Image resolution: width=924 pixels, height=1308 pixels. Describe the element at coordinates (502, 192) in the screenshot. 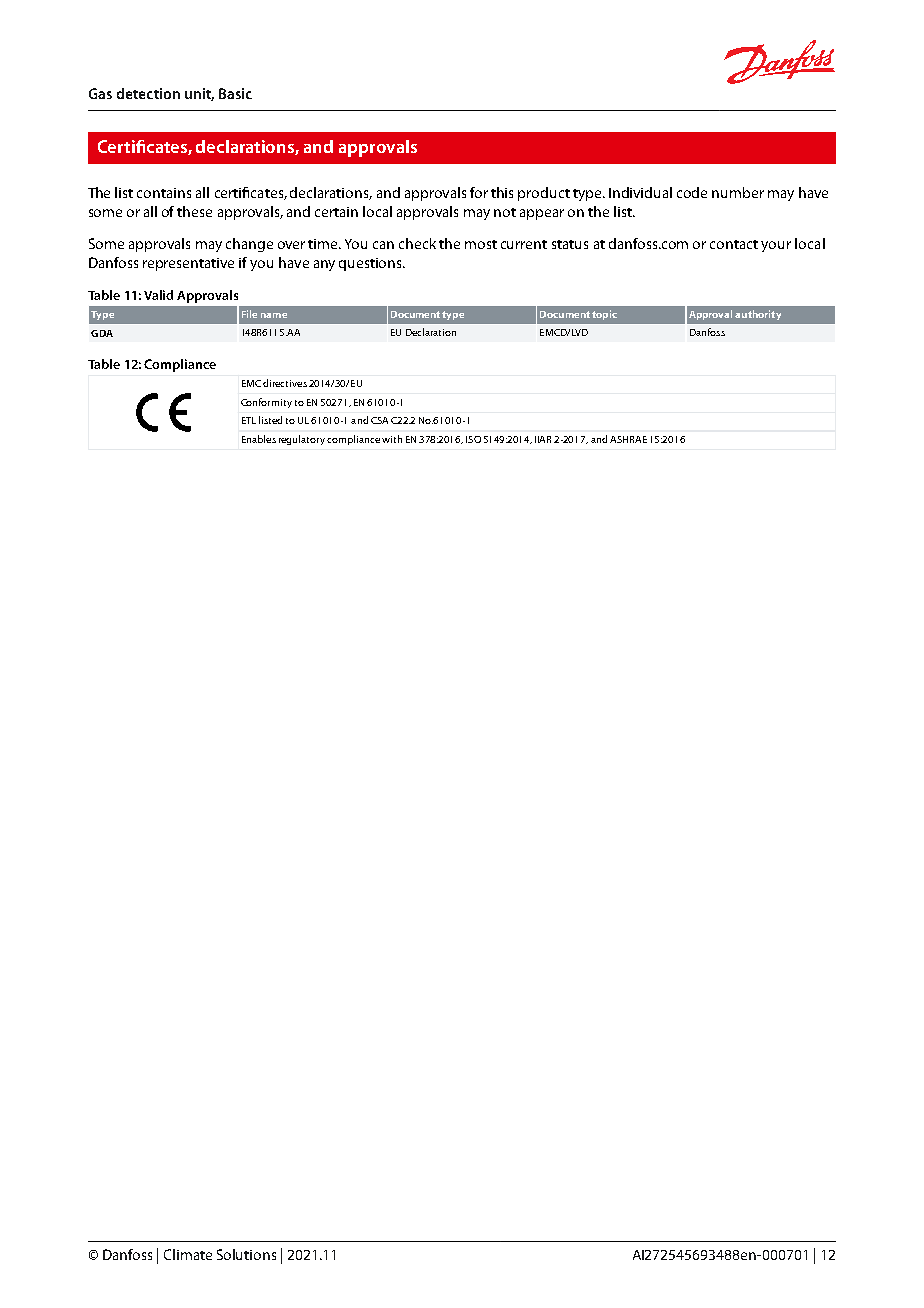

I see `this` at that location.
